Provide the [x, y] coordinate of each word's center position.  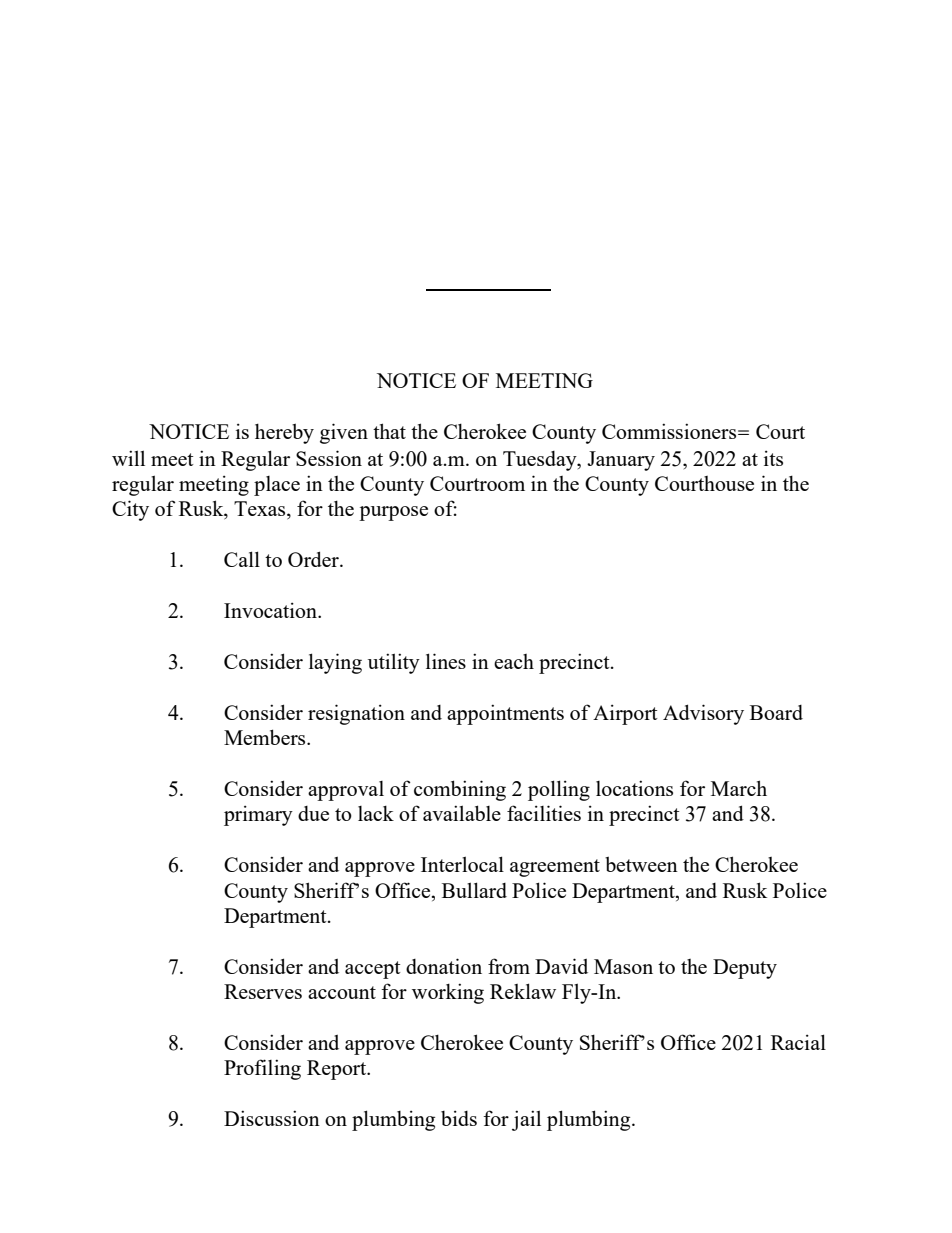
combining [460, 790]
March [739, 788]
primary [258, 815]
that [389, 431]
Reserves [263, 991]
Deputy [745, 969]
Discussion [272, 1118]
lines [446, 661]
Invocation [271, 610]
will [128, 458]
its [773, 458]
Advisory [703, 714]
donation [444, 966]
